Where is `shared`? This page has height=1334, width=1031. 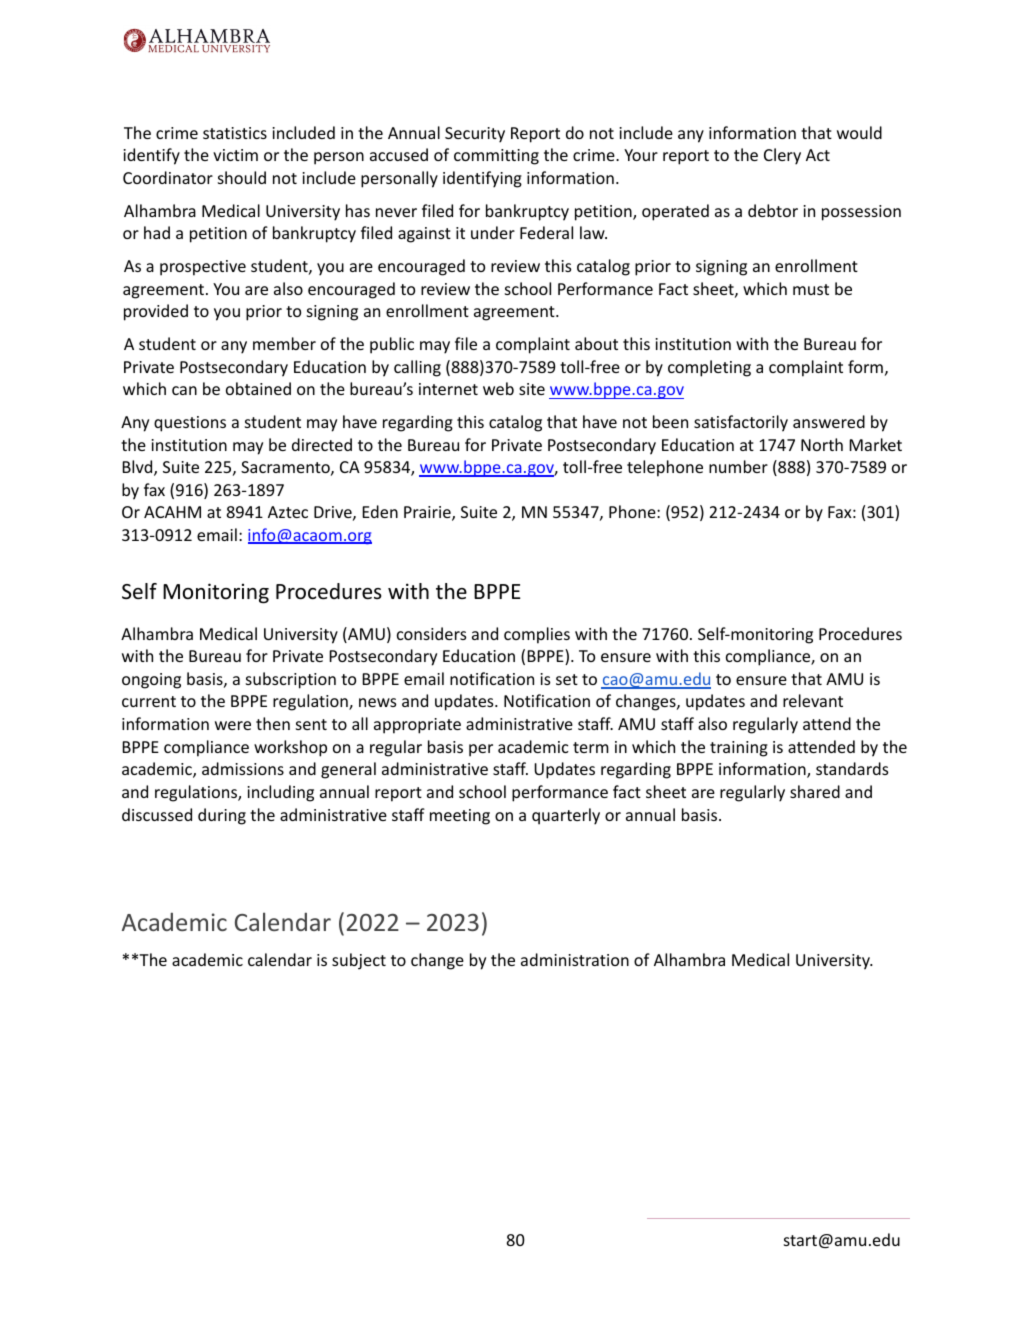
shared is located at coordinates (815, 791).
